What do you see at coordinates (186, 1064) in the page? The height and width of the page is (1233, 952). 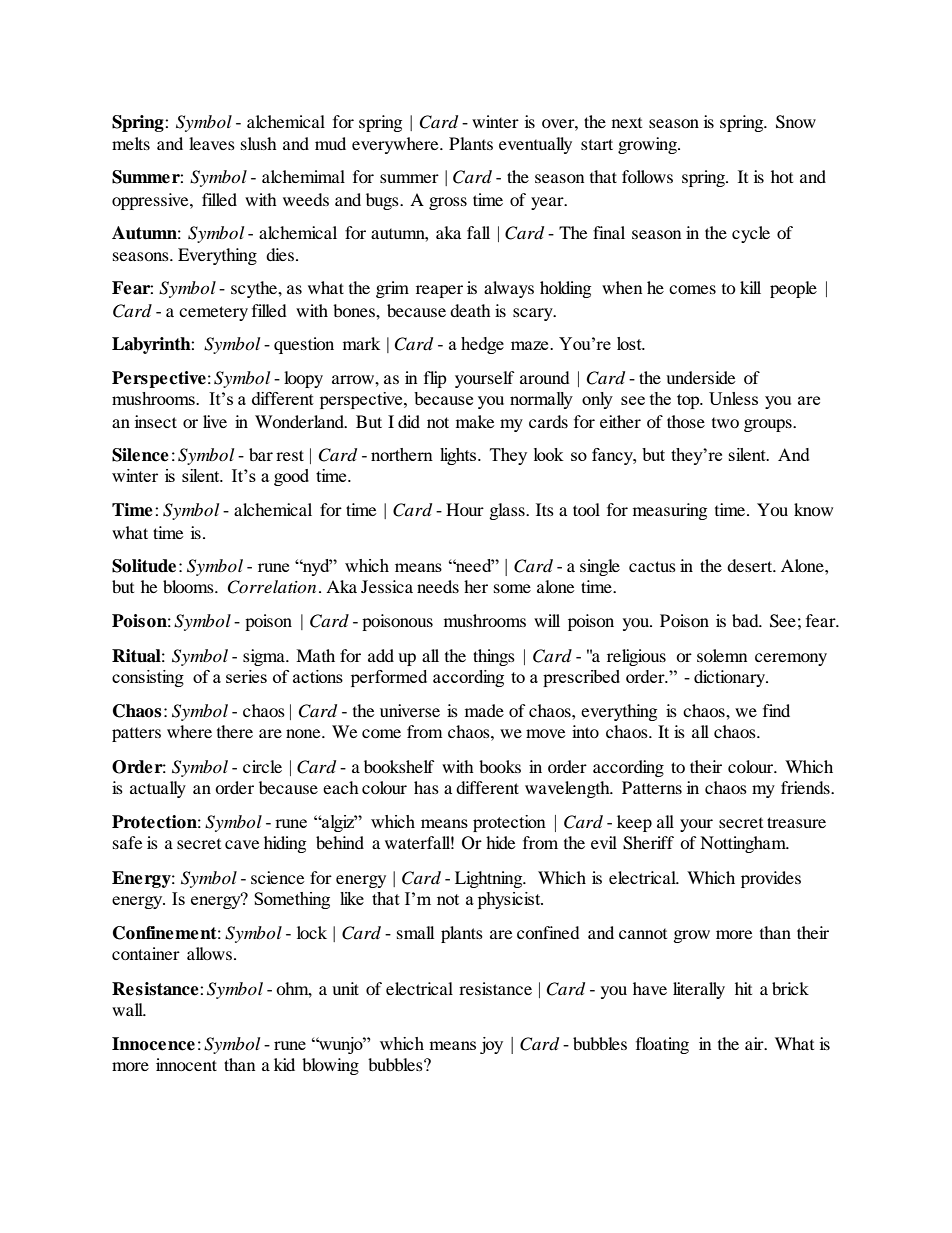 I see `innocent` at bounding box center [186, 1064].
